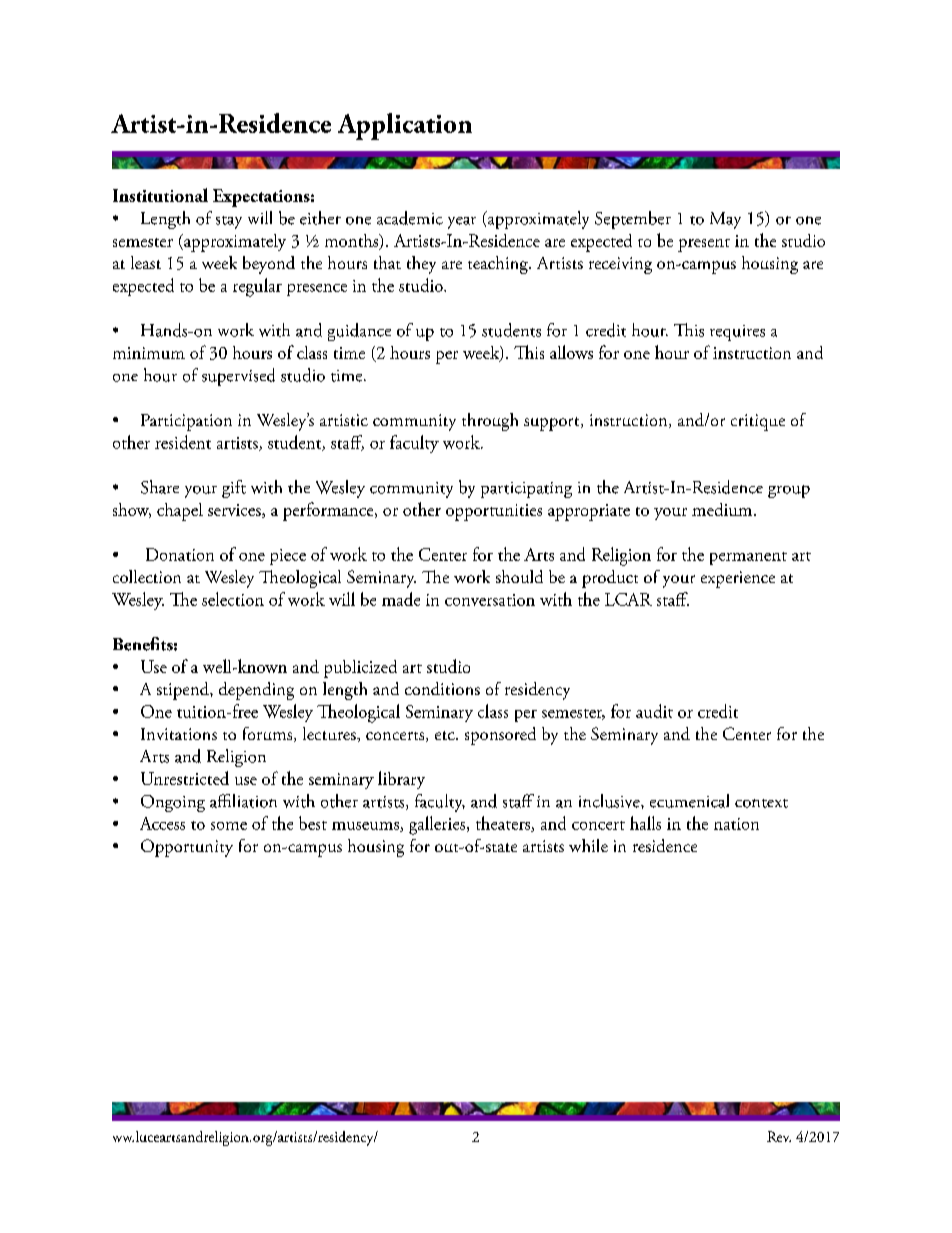 The image size is (952, 1233). Describe the element at coordinates (187, 848) in the document. I see `Opportunity` at that location.
